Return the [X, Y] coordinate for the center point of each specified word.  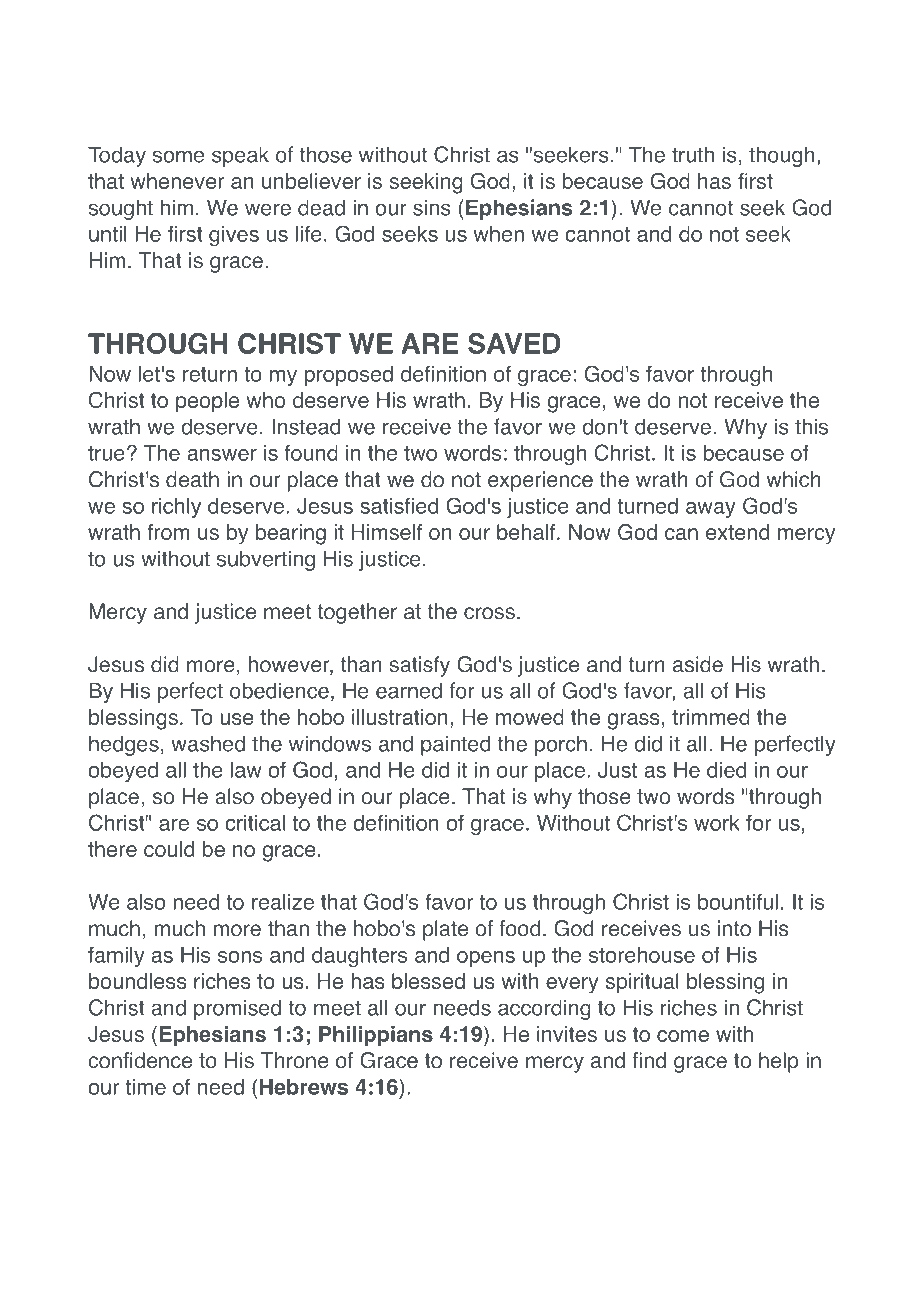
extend [737, 532]
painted [455, 745]
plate [445, 930]
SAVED [514, 343]
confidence [140, 1060]
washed [208, 743]
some [178, 156]
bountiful [738, 901]
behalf [527, 532]
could [169, 849]
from [168, 532]
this [811, 426]
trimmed [711, 717]
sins [432, 207]
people [207, 402]
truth [693, 154]
